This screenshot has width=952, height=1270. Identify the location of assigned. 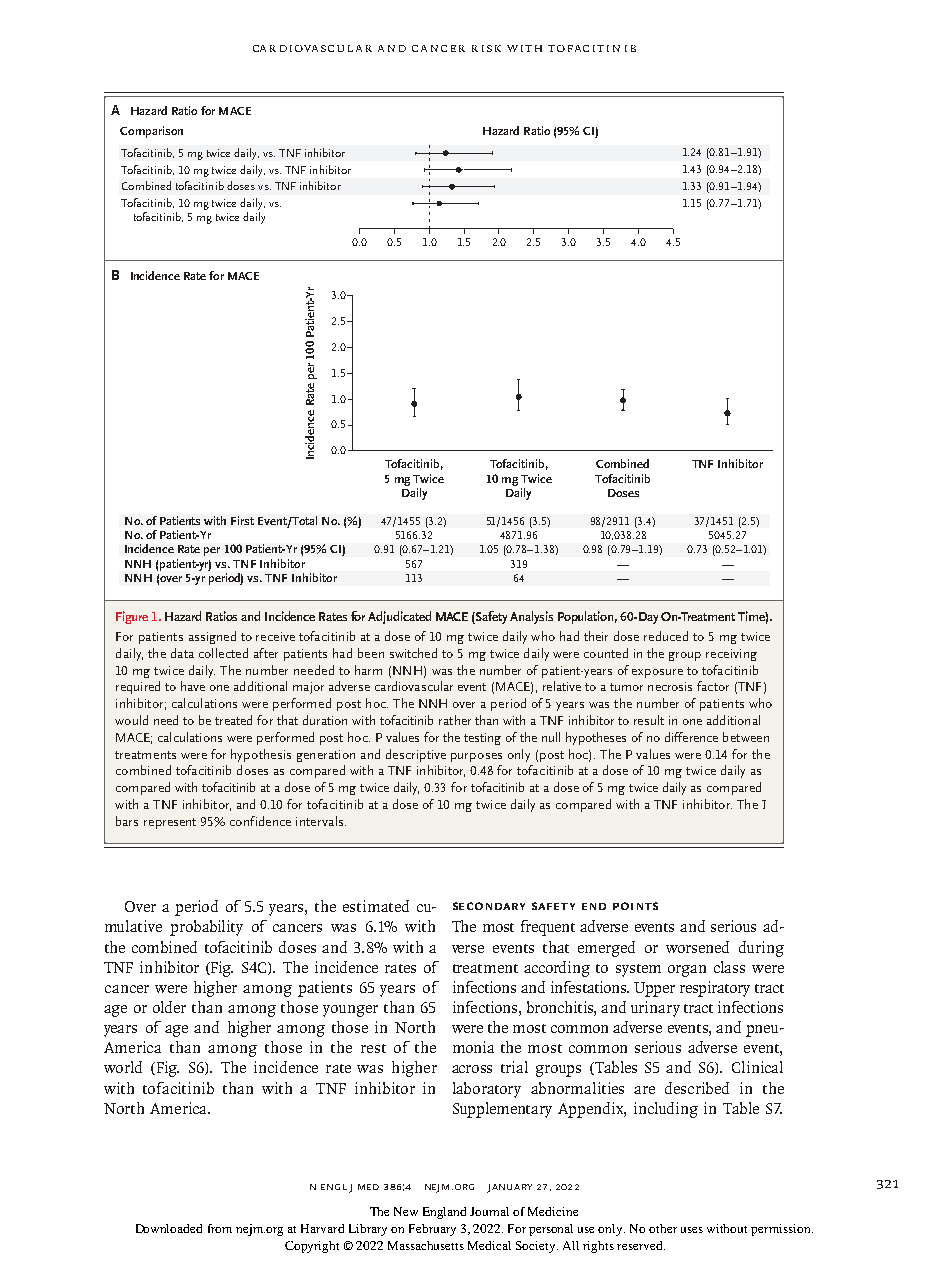
(212, 637).
